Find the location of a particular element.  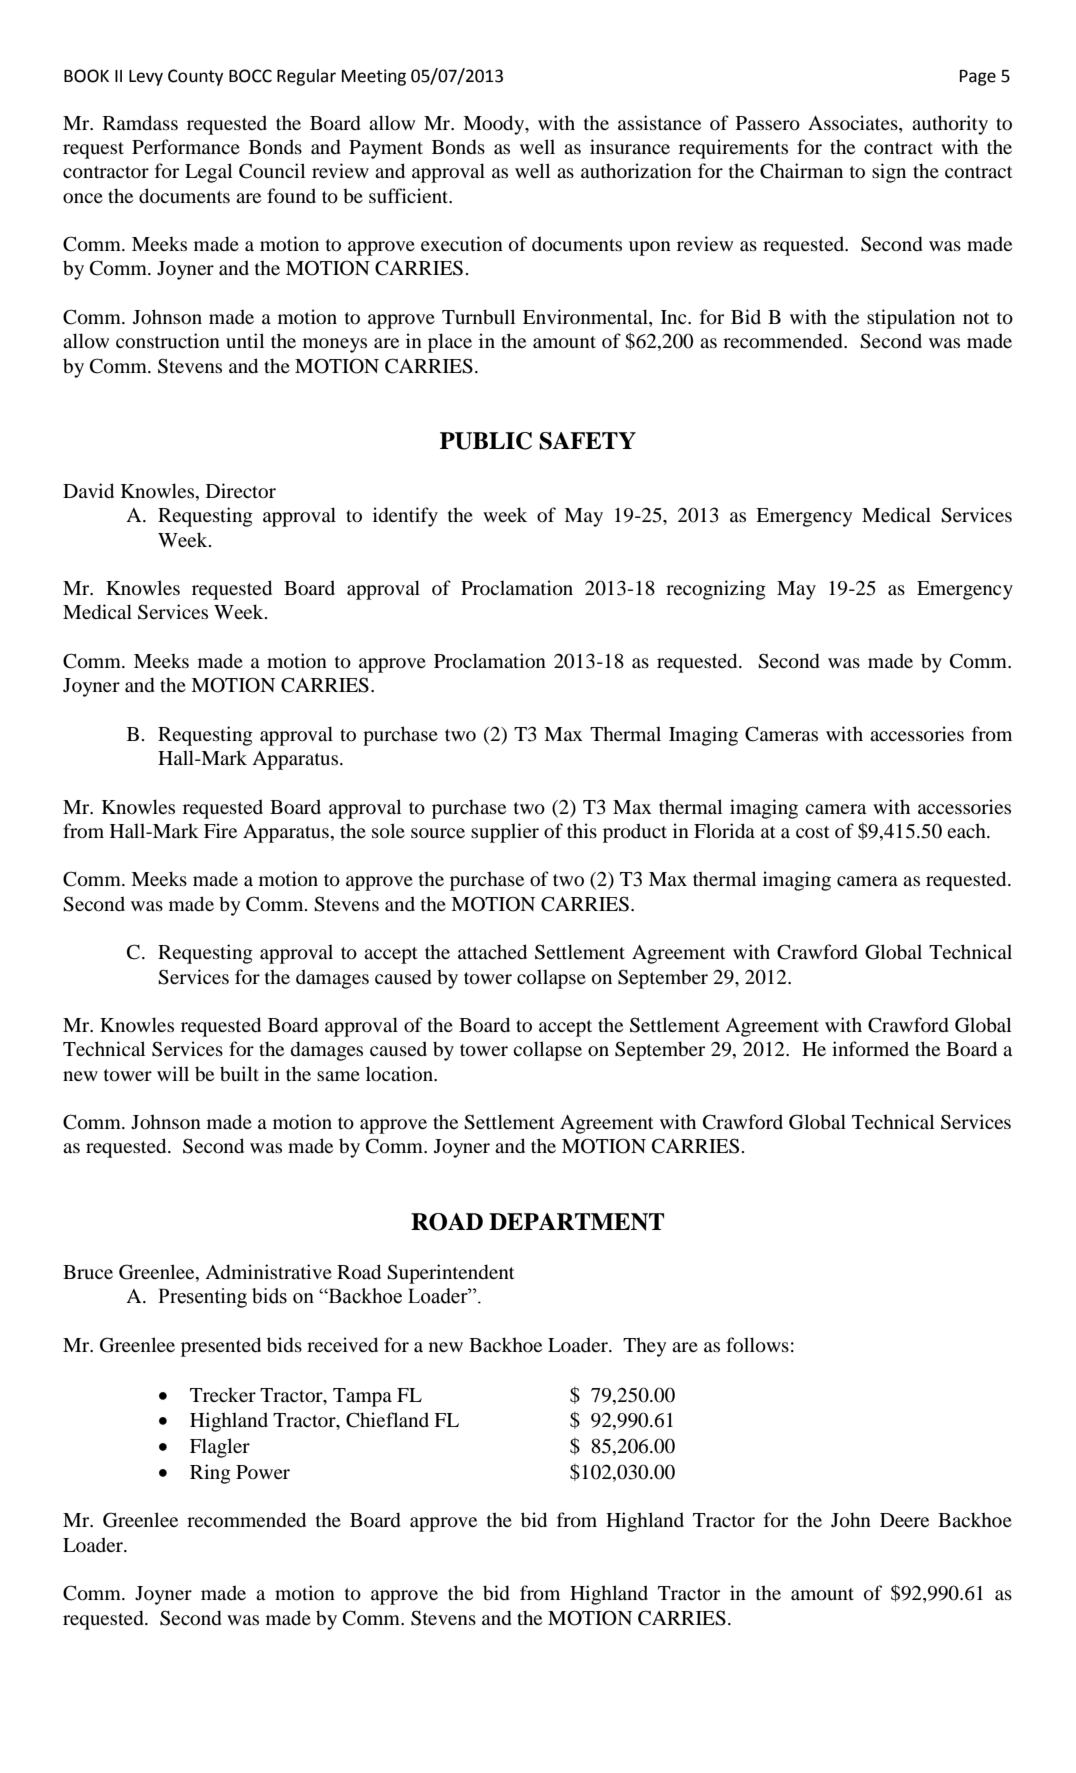

supplier is located at coordinates (505, 833).
